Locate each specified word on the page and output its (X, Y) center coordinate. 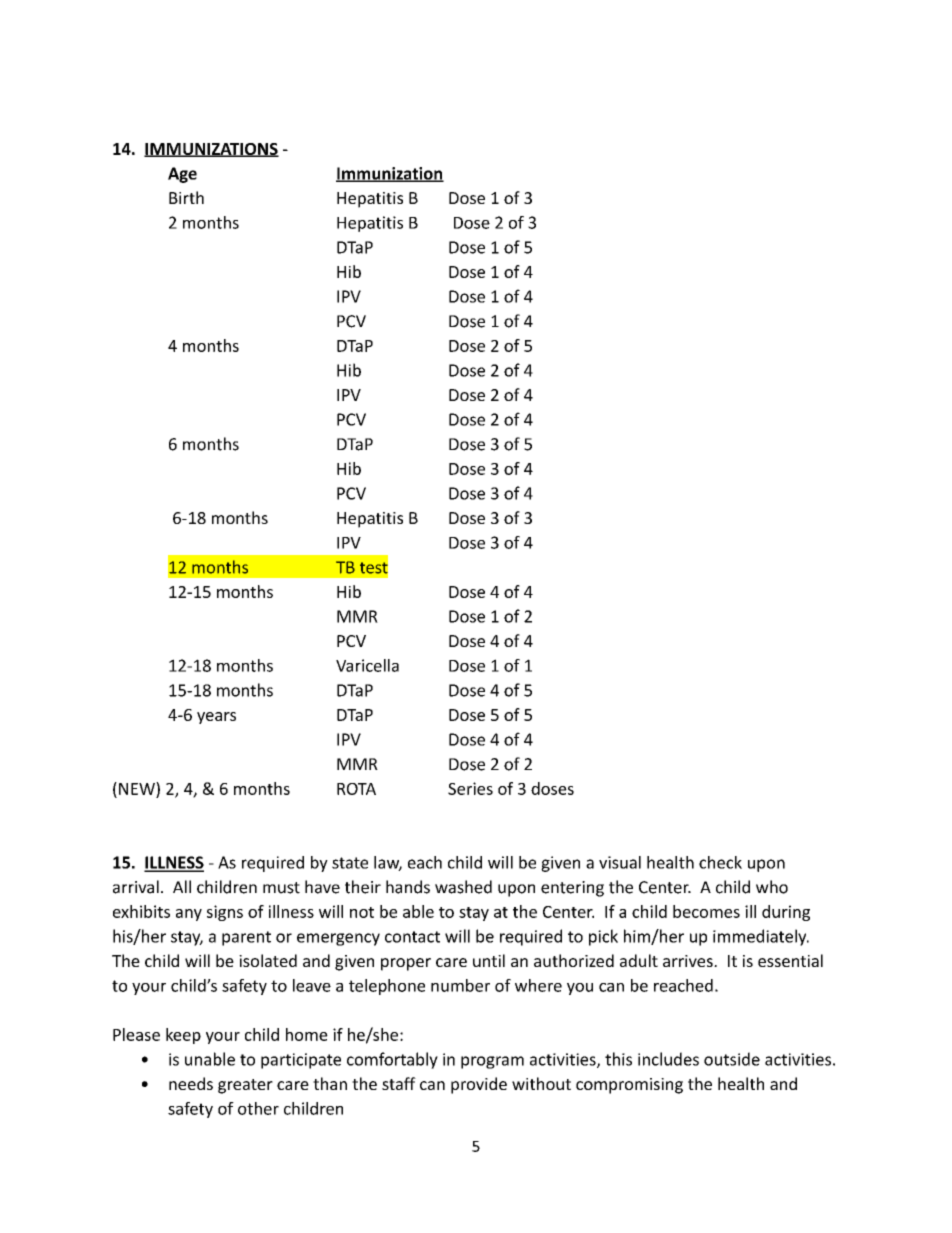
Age (182, 175)
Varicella (367, 665)
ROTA (356, 789)
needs (191, 1083)
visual (620, 862)
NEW (138, 788)
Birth (186, 197)
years (216, 718)
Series (470, 788)
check (720, 862)
